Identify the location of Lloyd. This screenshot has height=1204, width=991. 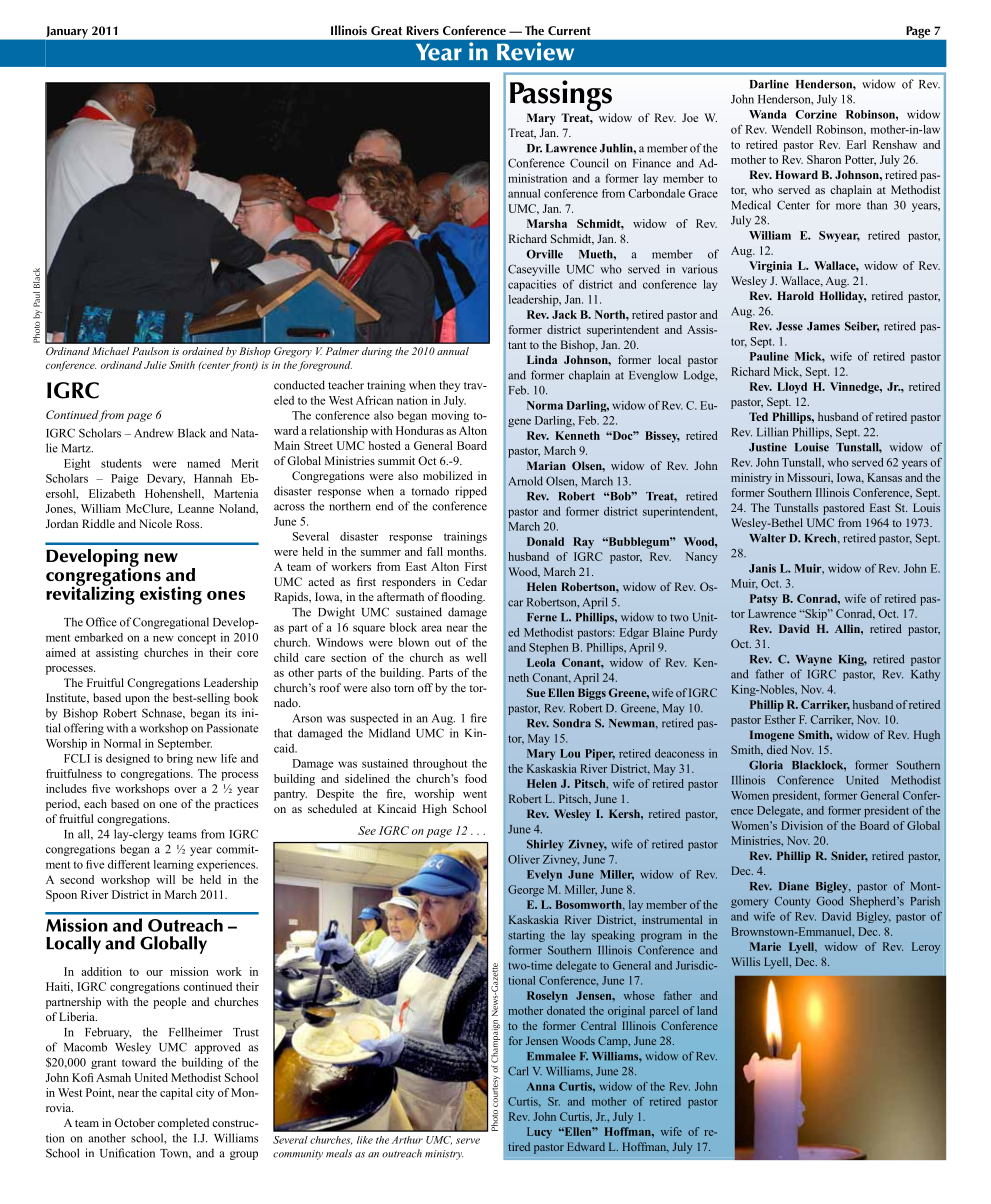
(792, 388).
